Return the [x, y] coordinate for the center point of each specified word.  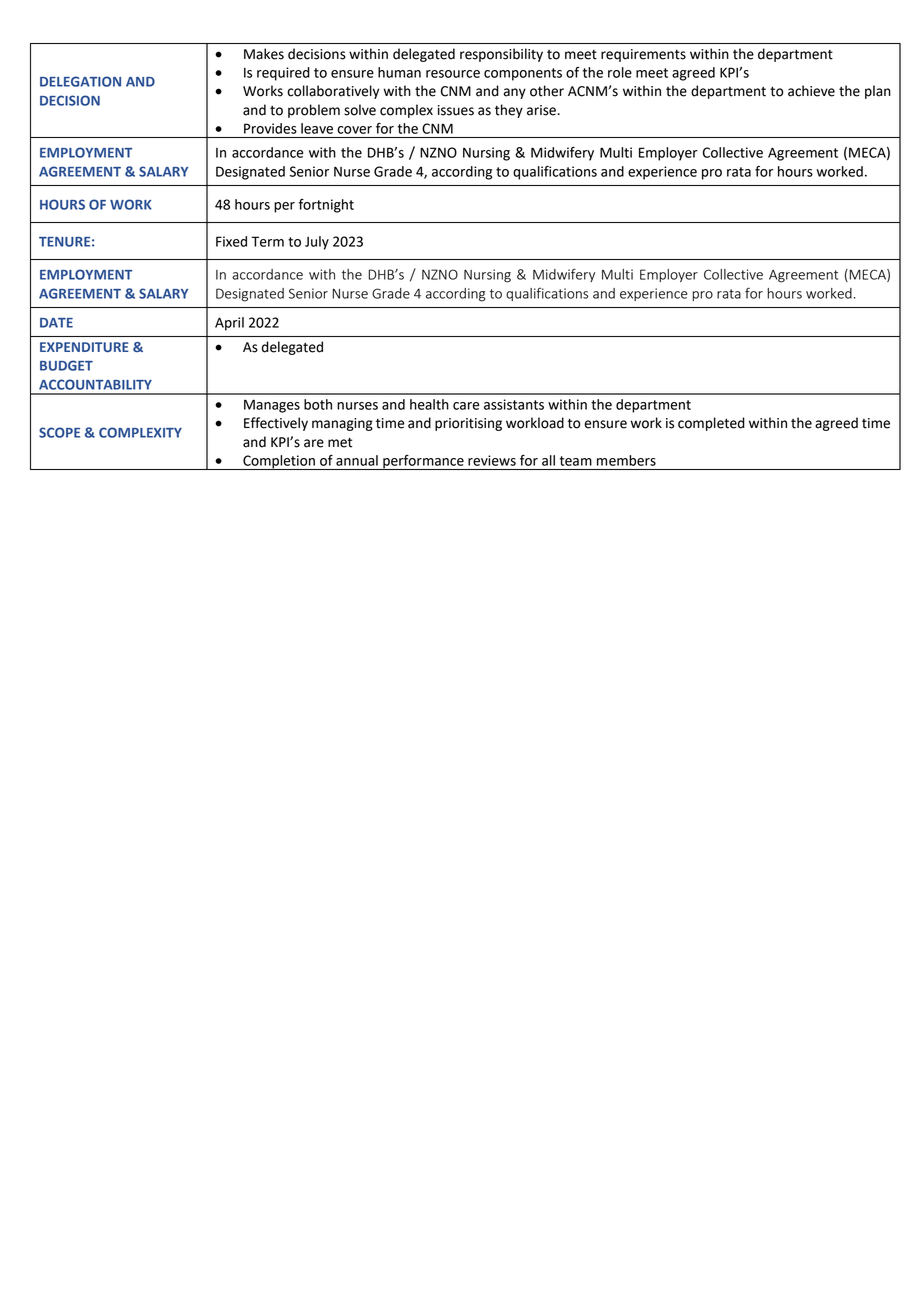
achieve [811, 91]
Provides [270, 128]
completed [711, 424]
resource [453, 74]
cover [355, 130]
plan [878, 92]
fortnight [326, 206]
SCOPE [59, 432]
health [429, 404]
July [317, 243]
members [626, 460]
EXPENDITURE [84, 347]
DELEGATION [80, 81]
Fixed [231, 241]
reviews [492, 460]
